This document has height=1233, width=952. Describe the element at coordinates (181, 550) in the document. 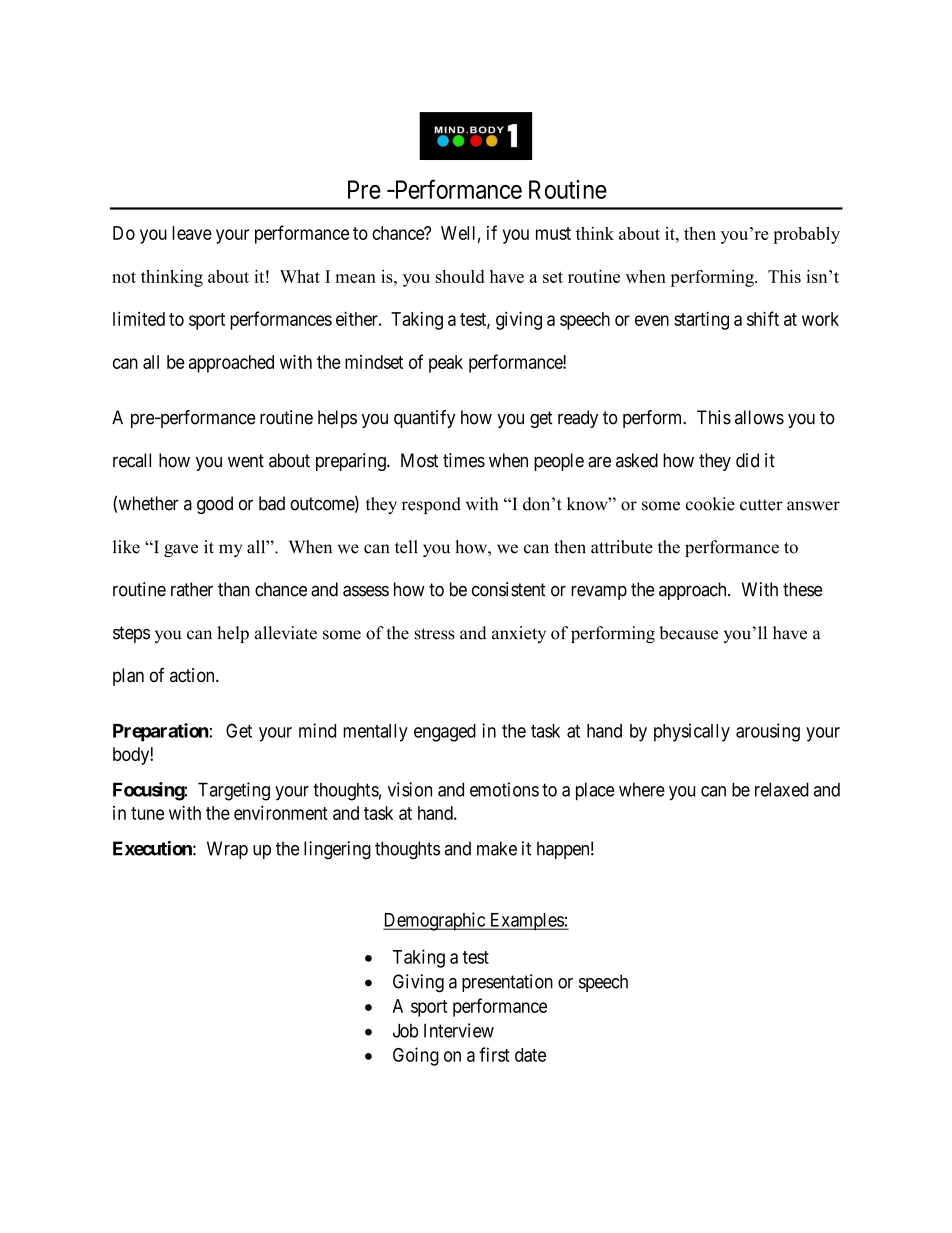

I see `gave` at that location.
